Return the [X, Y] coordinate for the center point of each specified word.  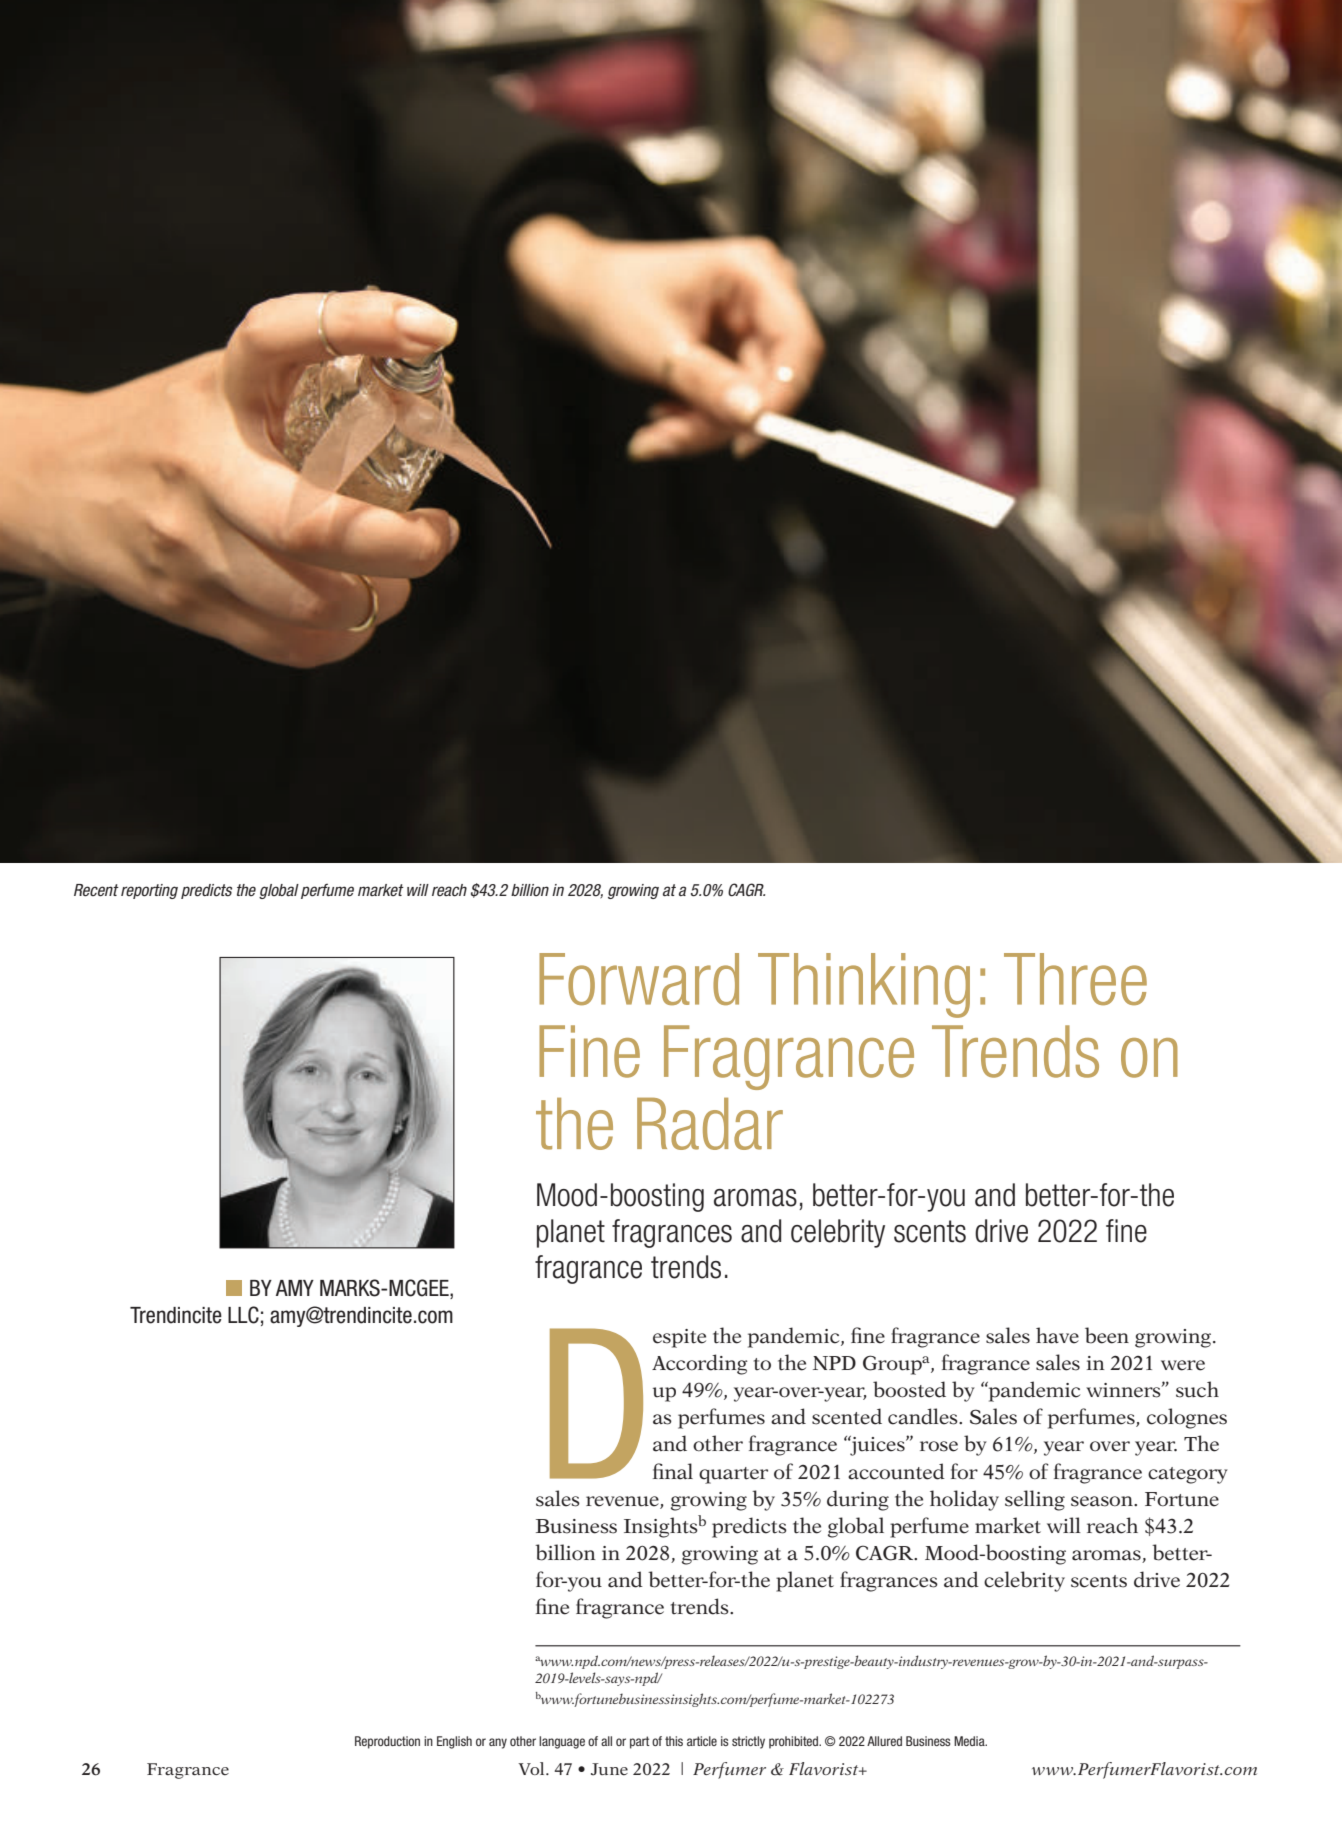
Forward [639, 979]
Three [1075, 979]
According [700, 1364]
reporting [149, 891]
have [1057, 1335]
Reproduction [387, 1742]
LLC [243, 1315]
